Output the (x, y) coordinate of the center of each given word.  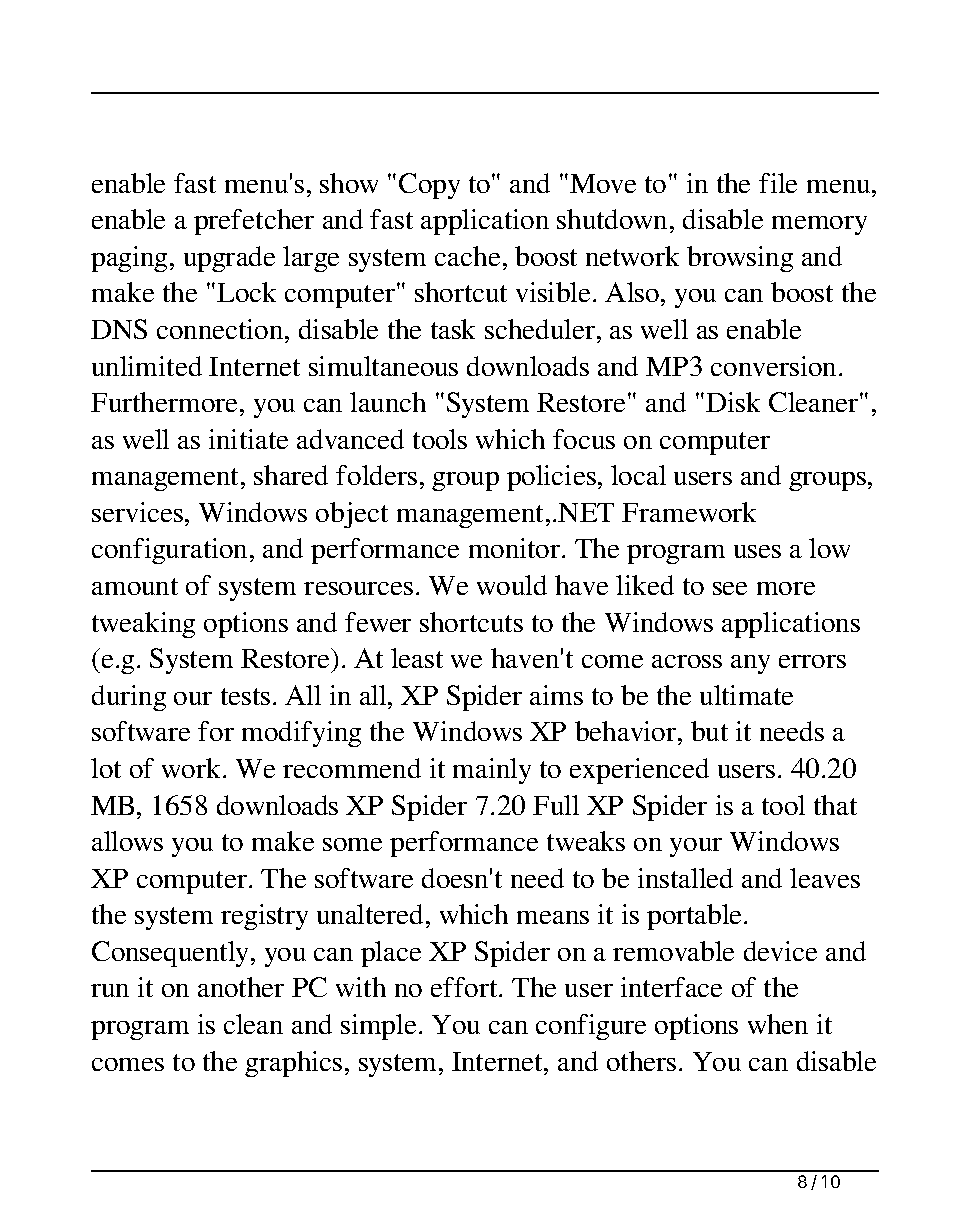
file (778, 183)
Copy (429, 186)
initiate (248, 439)
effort (465, 987)
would (512, 585)
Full (556, 805)
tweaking (143, 625)
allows (127, 841)
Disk (733, 402)
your (696, 847)
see (730, 588)
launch (388, 402)
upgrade (229, 259)
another (241, 987)
